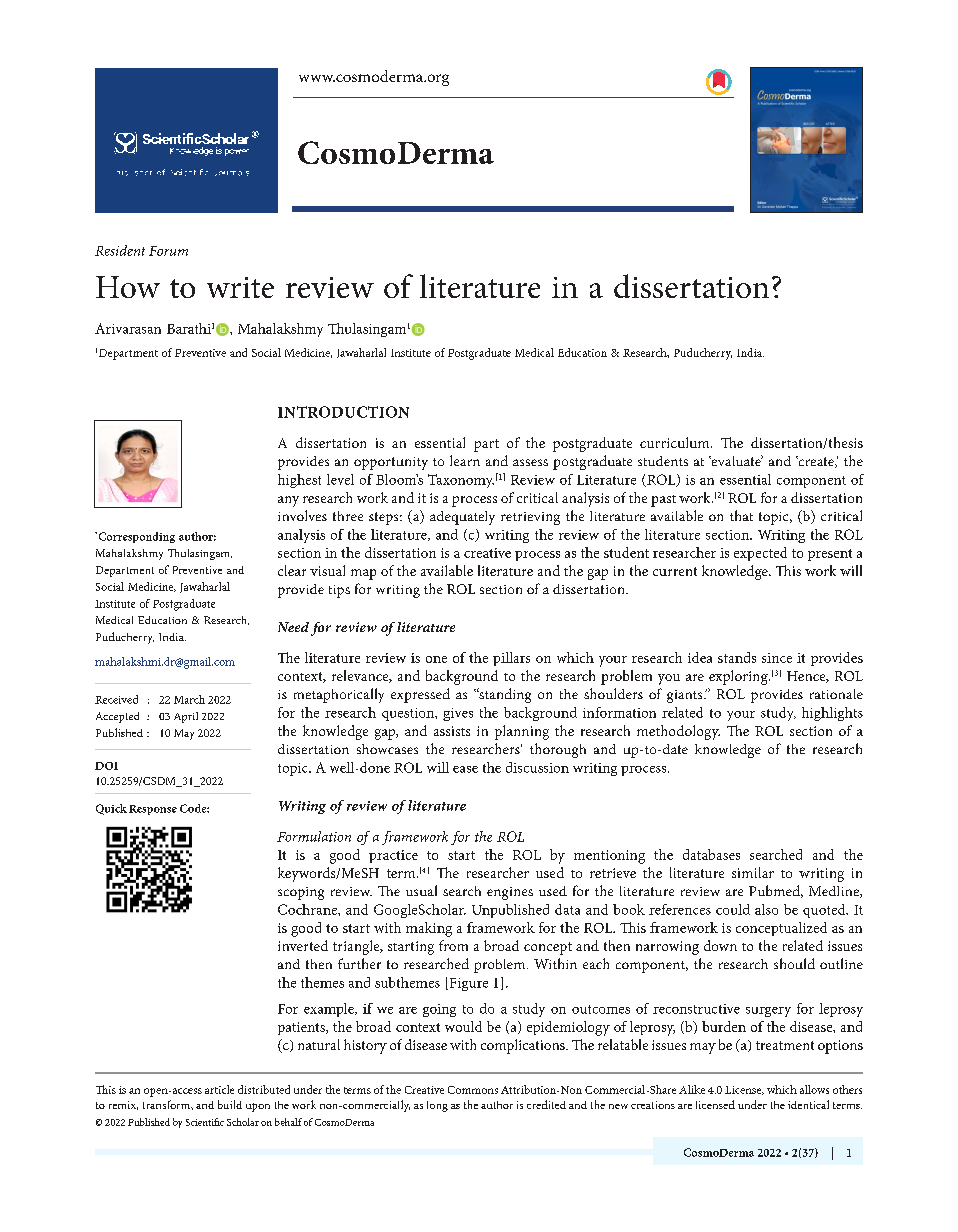 This screenshot has height=1232, width=958. Describe the element at coordinates (301, 893) in the screenshot. I see `scoping` at that location.
